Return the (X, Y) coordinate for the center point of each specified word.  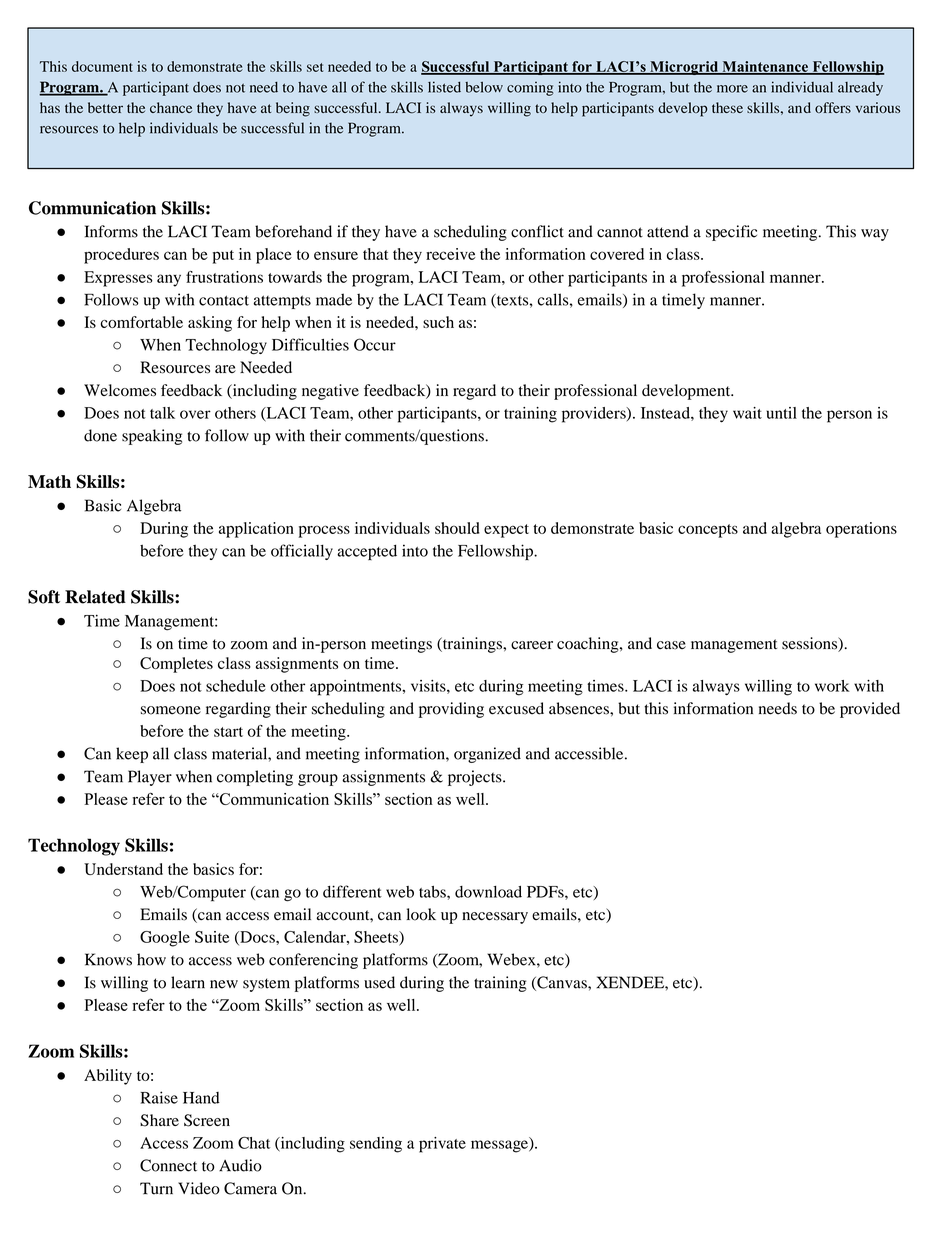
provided (870, 710)
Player (150, 778)
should (457, 528)
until (781, 413)
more (732, 89)
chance (171, 107)
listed (444, 87)
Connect (168, 1165)
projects (476, 778)
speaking (152, 437)
